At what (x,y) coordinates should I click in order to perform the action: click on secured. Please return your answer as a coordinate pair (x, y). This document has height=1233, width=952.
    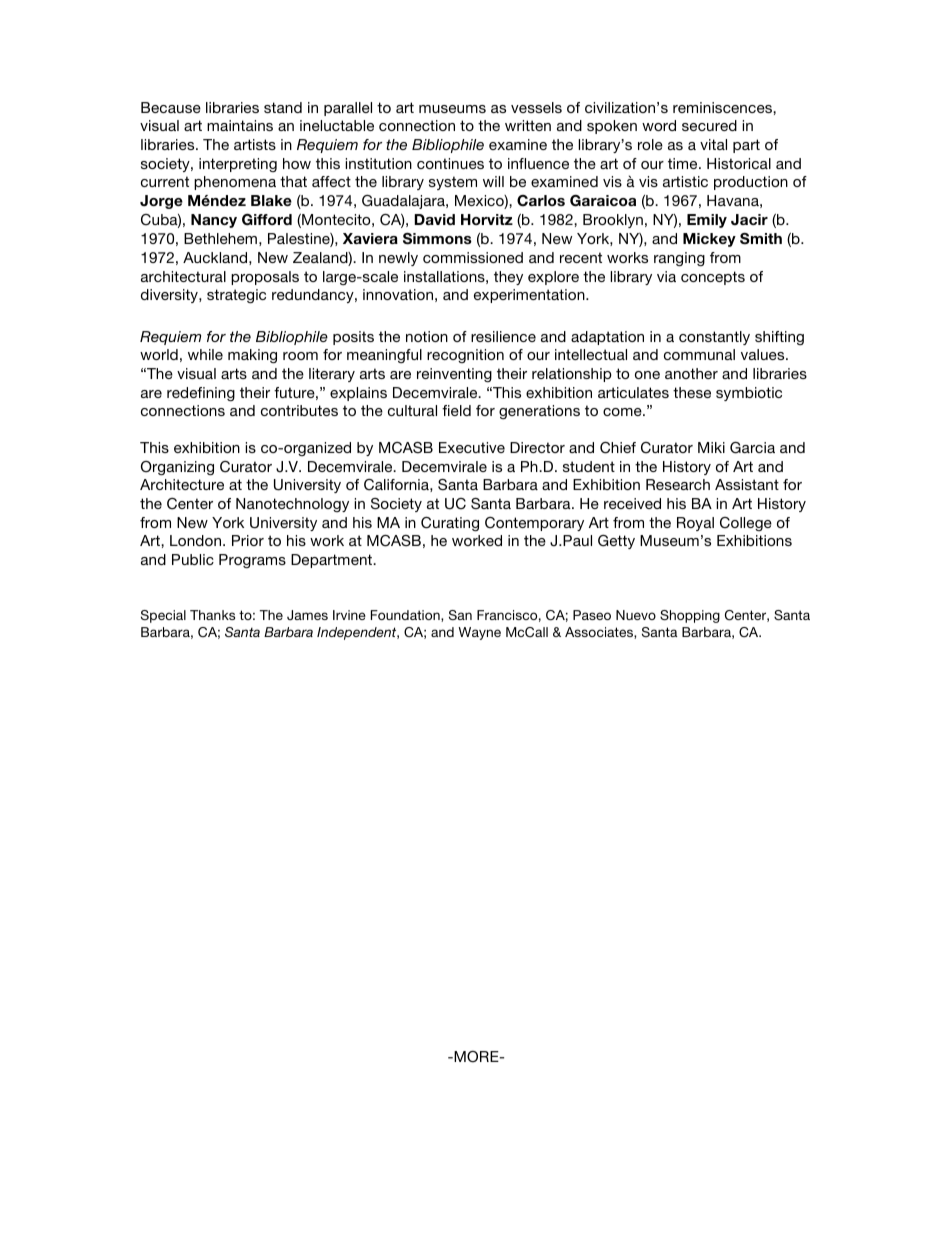
    Looking at the image, I should click on (709, 125).
